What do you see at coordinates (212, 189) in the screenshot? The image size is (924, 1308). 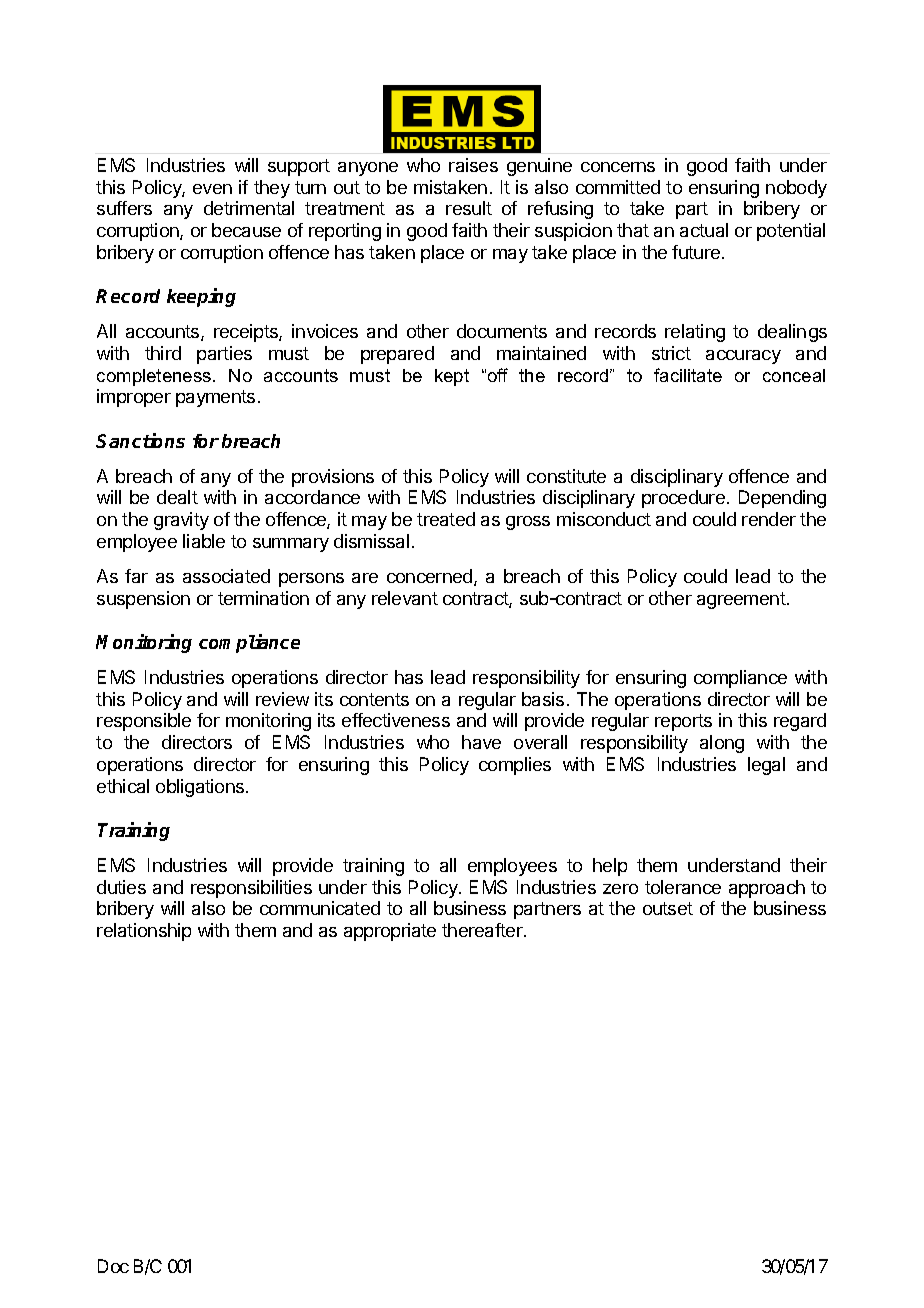 I see `even` at bounding box center [212, 189].
